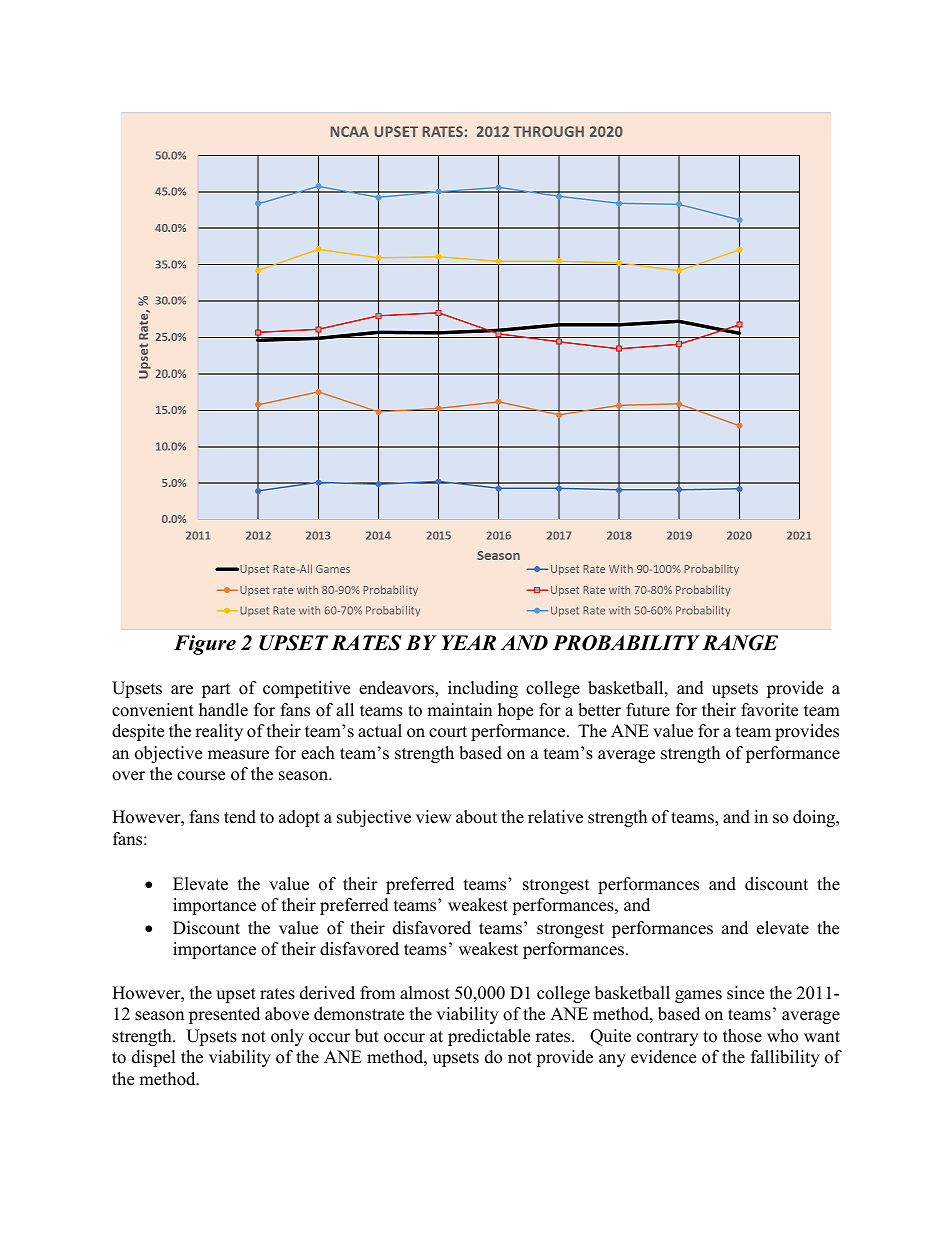 Image resolution: width=952 pixels, height=1233 pixels. Describe the element at coordinates (489, 1037) in the document. I see `predictable` at that location.
